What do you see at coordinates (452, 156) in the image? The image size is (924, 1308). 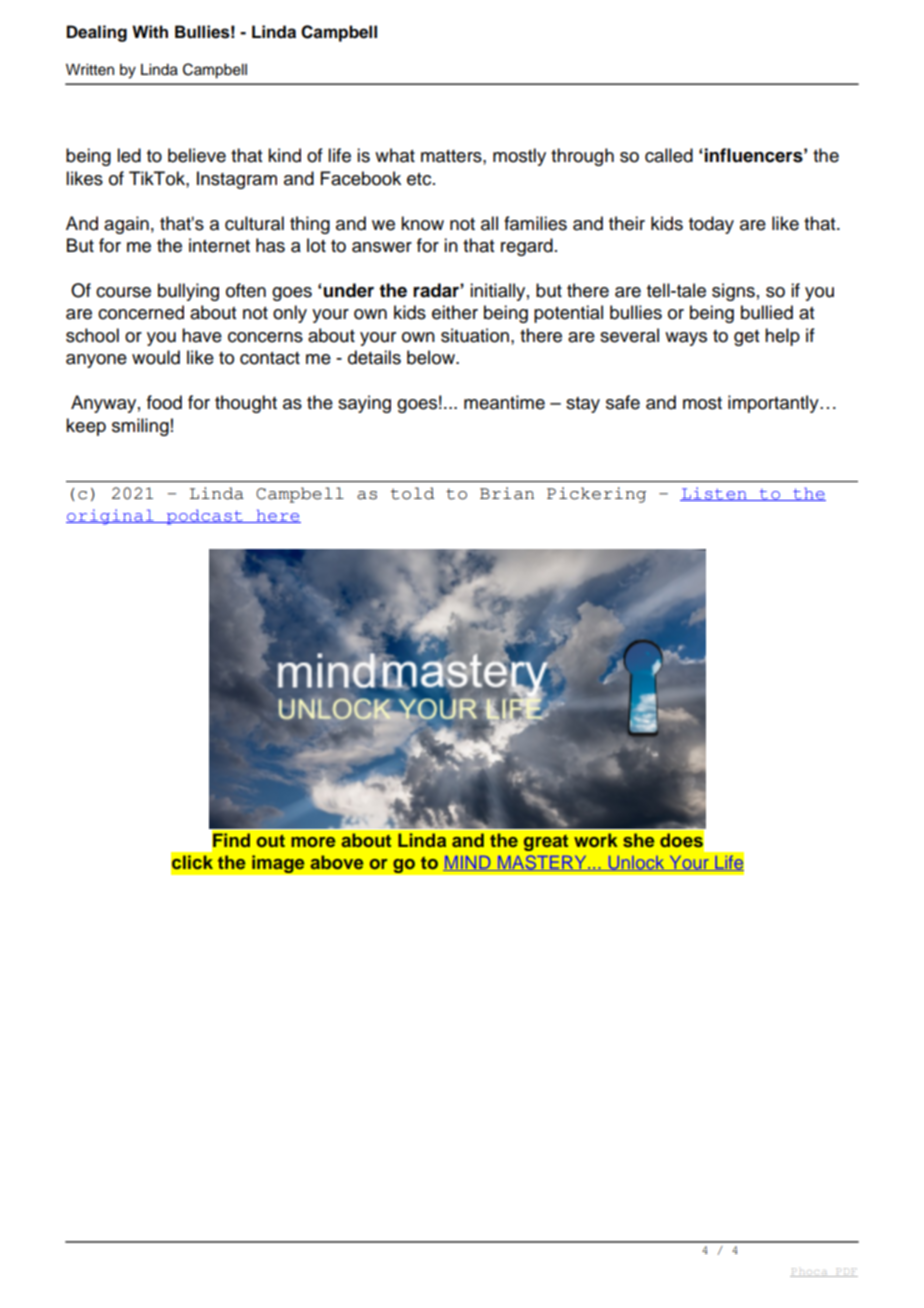 I see `matters` at bounding box center [452, 156].
